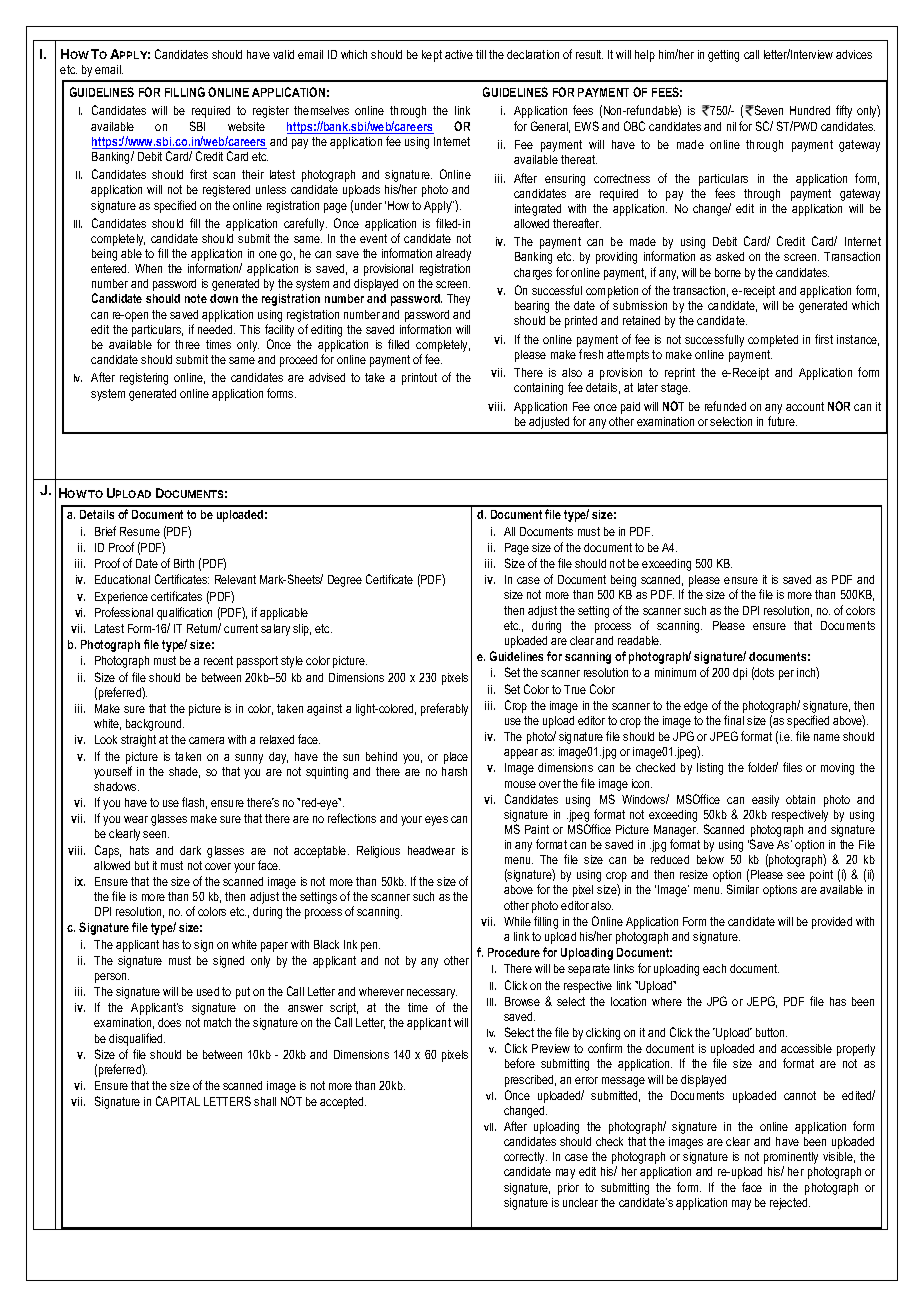 This page has height=1307, width=924. Describe the element at coordinates (140, 531) in the page. I see `Resume` at that location.
